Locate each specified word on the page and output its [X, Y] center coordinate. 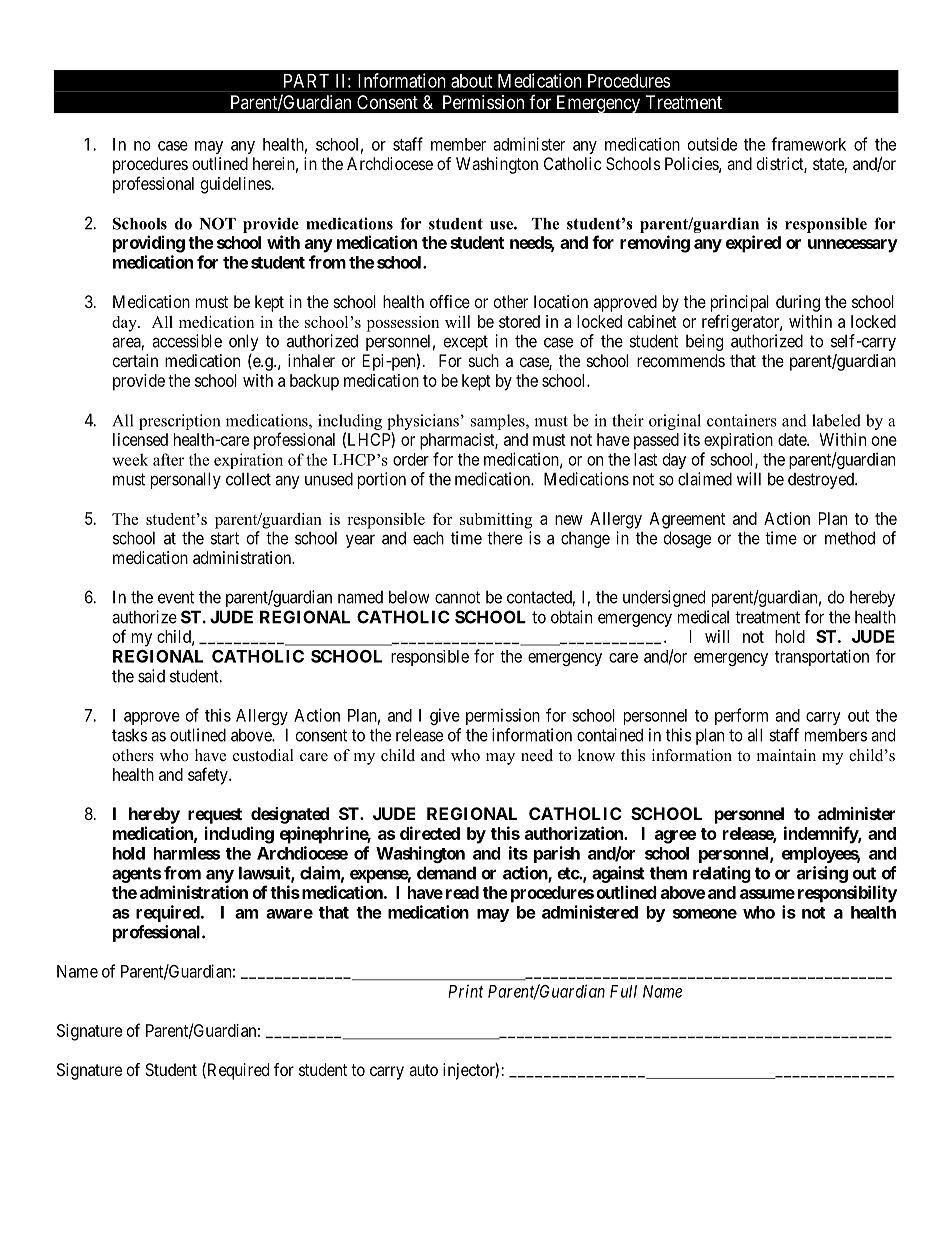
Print [466, 991]
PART [306, 81]
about [471, 81]
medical [703, 617]
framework [808, 144]
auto [423, 1070]
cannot [457, 597]
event [176, 597]
